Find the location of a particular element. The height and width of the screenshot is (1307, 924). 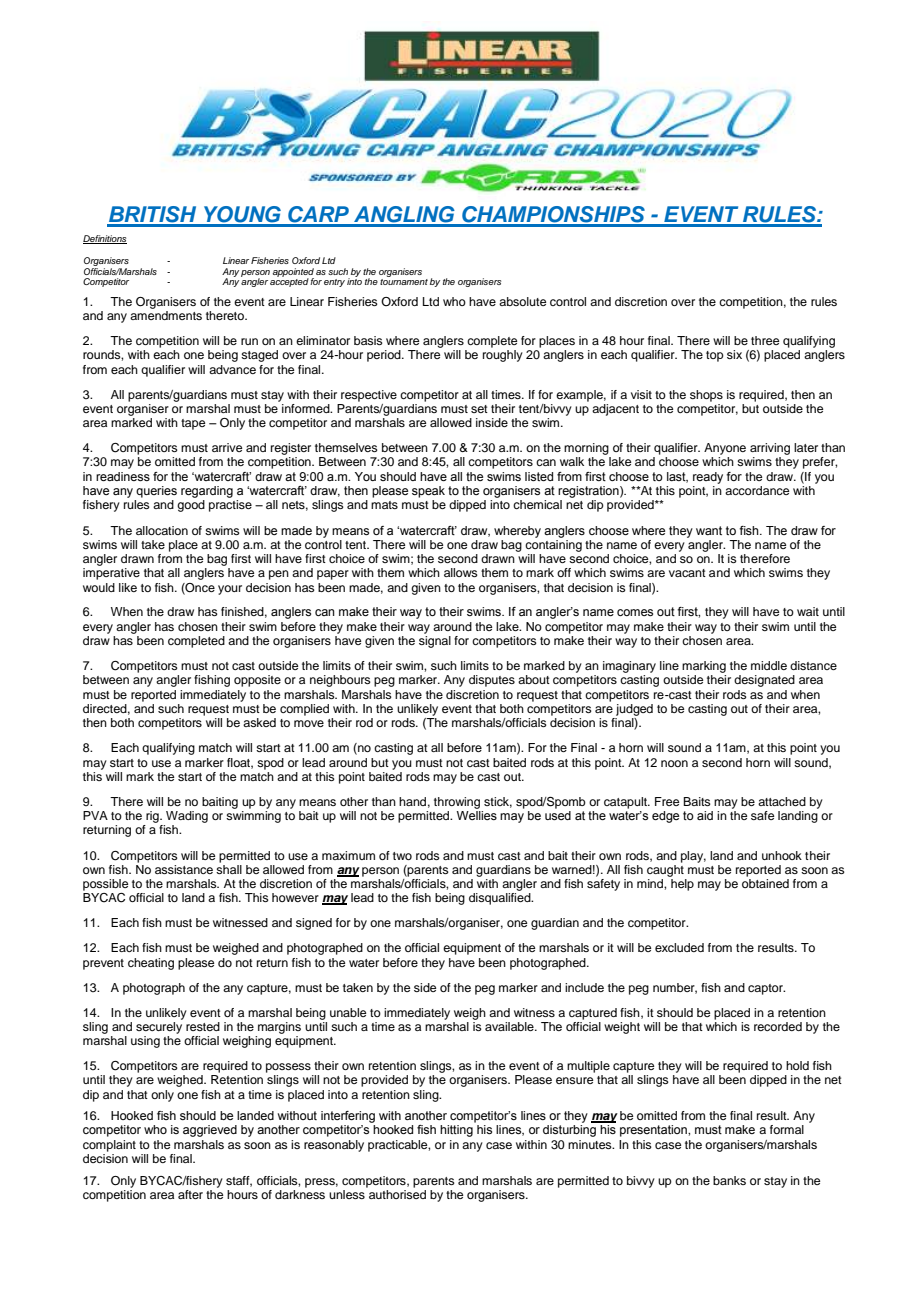

disputes is located at coordinates (492, 681).
